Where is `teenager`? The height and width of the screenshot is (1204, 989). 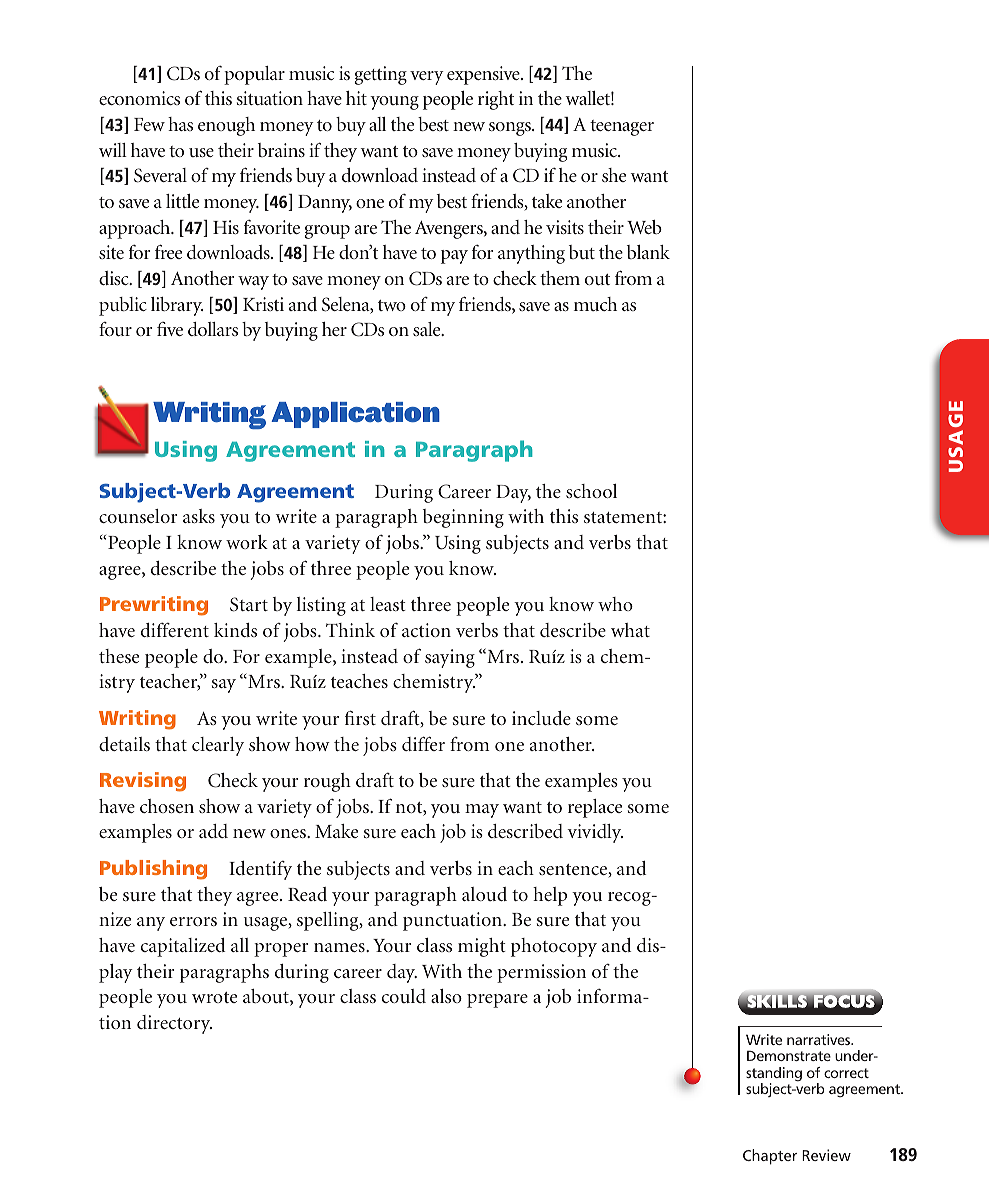
teenager is located at coordinates (622, 128).
